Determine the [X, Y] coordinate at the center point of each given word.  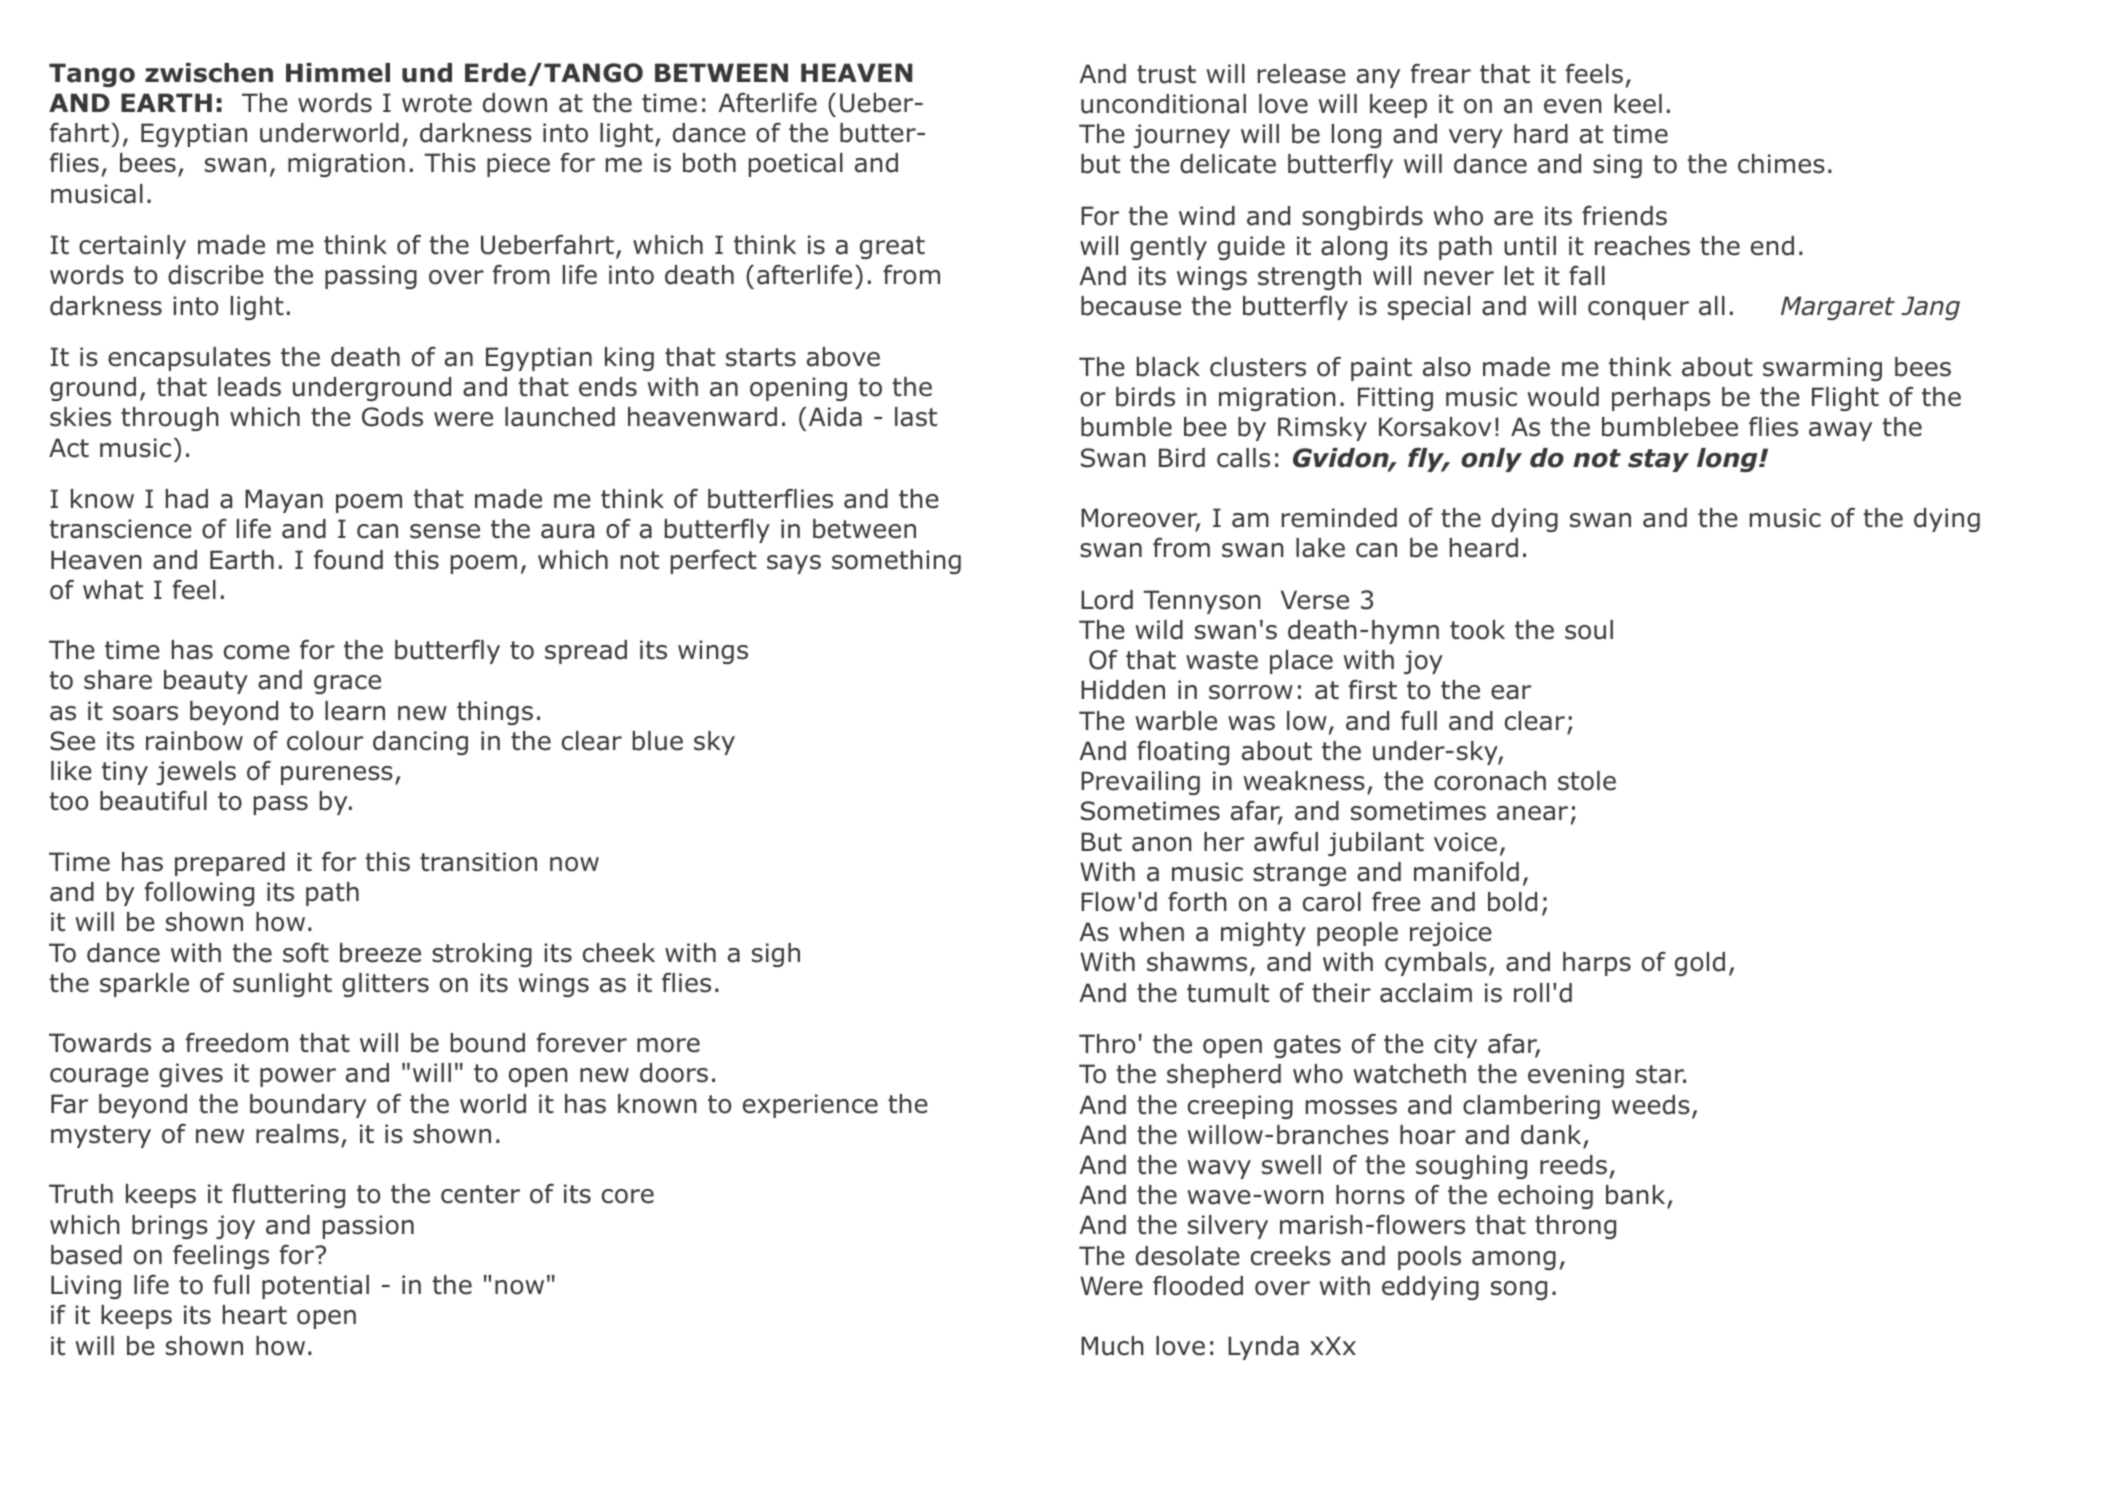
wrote [437, 103]
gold [1700, 964]
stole [1587, 781]
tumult [1228, 993]
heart [255, 1315]
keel [1638, 104]
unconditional [1163, 104]
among [1514, 1260]
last [916, 417]
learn [355, 711]
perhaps [1661, 399]
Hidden [1123, 690]
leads [249, 387]
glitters [385, 985]
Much [1112, 1346]
